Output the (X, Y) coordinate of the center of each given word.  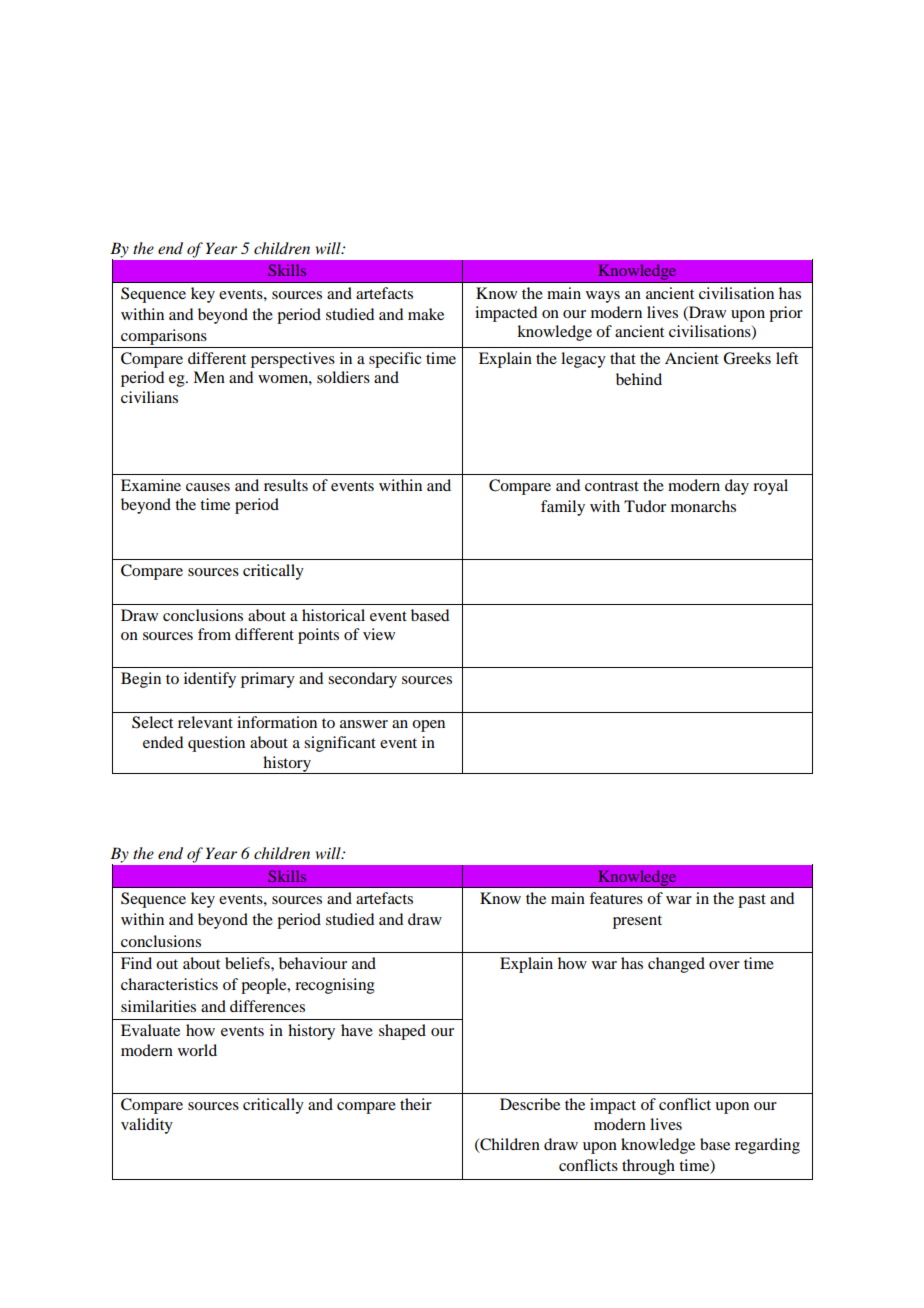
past (752, 901)
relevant (205, 722)
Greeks (747, 358)
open (428, 726)
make (426, 314)
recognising (335, 986)
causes (208, 487)
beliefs (248, 963)
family (563, 508)
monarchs (703, 506)
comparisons (164, 337)
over (724, 965)
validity (147, 1126)
